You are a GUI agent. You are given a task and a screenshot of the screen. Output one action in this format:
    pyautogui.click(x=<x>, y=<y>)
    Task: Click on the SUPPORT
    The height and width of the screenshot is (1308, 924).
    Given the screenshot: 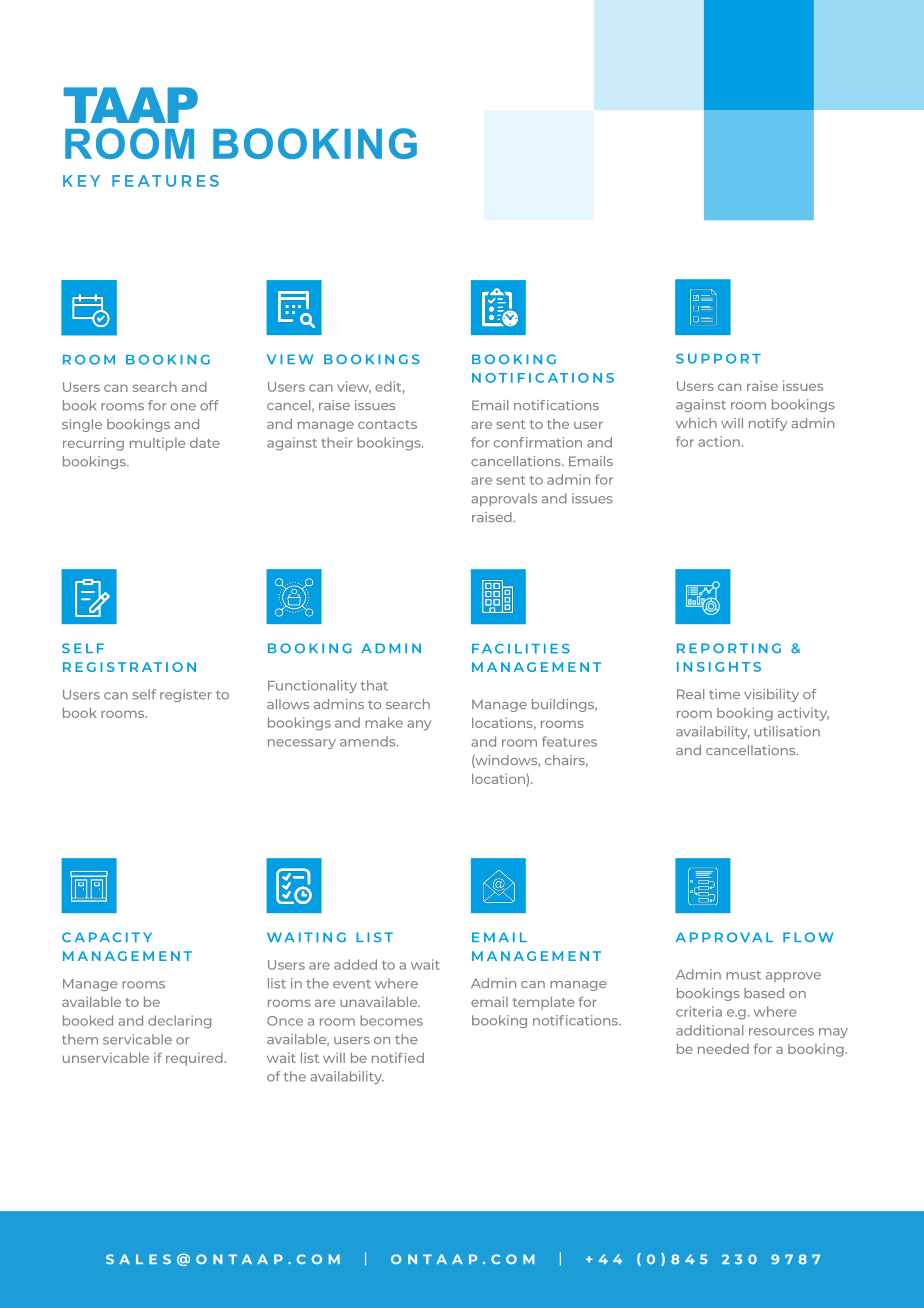 What is the action you would take?
    pyautogui.click(x=718, y=359)
